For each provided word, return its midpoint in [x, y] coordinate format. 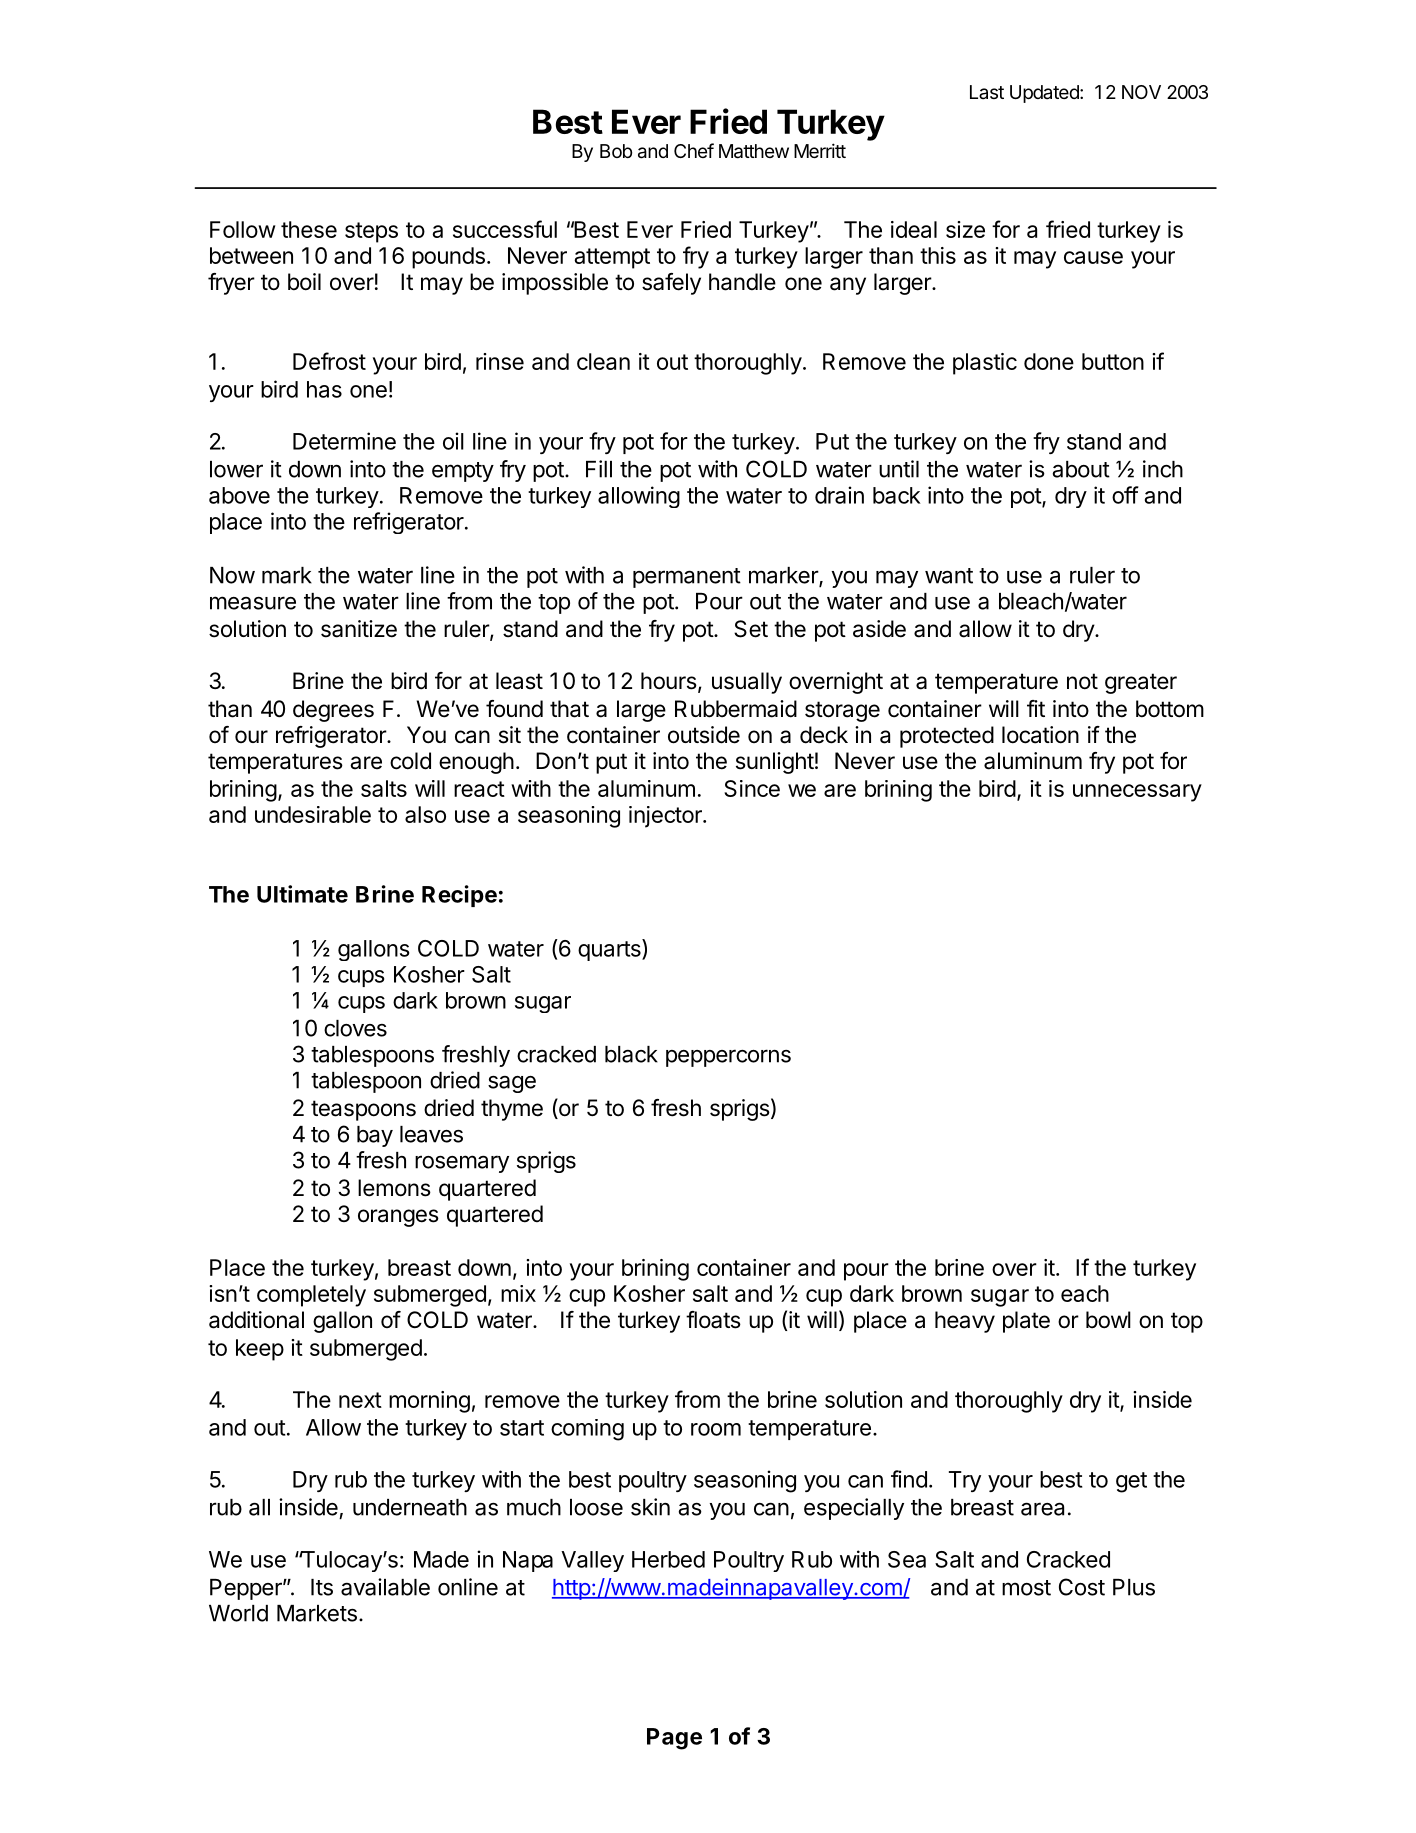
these [309, 229]
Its [322, 1587]
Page [674, 1739]
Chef [694, 150]
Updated [1045, 94]
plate [1026, 1322]
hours [669, 681]
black [631, 1054]
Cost [1082, 1587]
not [1082, 681]
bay [375, 1136]
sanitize [359, 629]
